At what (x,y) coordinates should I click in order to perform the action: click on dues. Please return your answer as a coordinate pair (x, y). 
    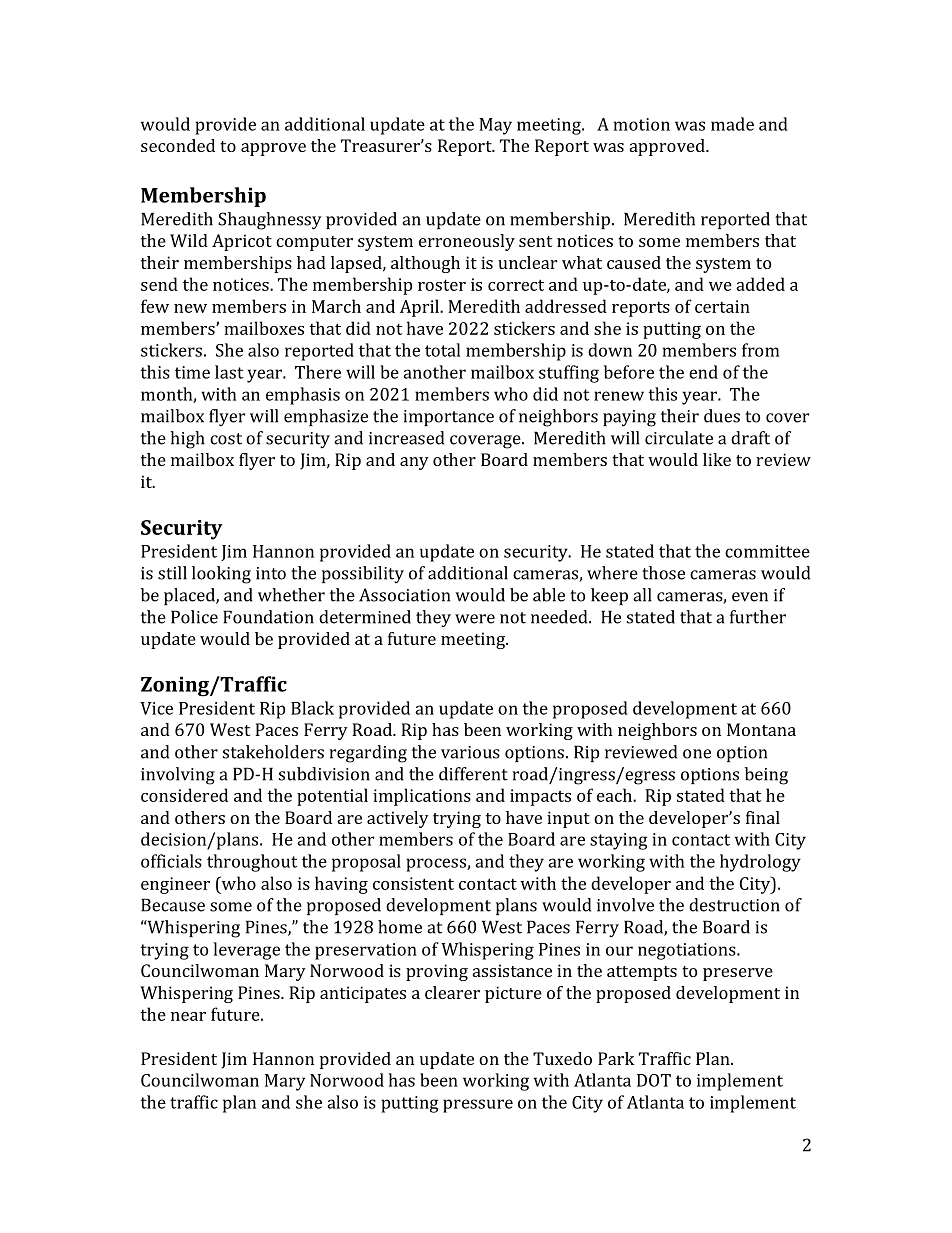
    Looking at the image, I should click on (722, 416).
